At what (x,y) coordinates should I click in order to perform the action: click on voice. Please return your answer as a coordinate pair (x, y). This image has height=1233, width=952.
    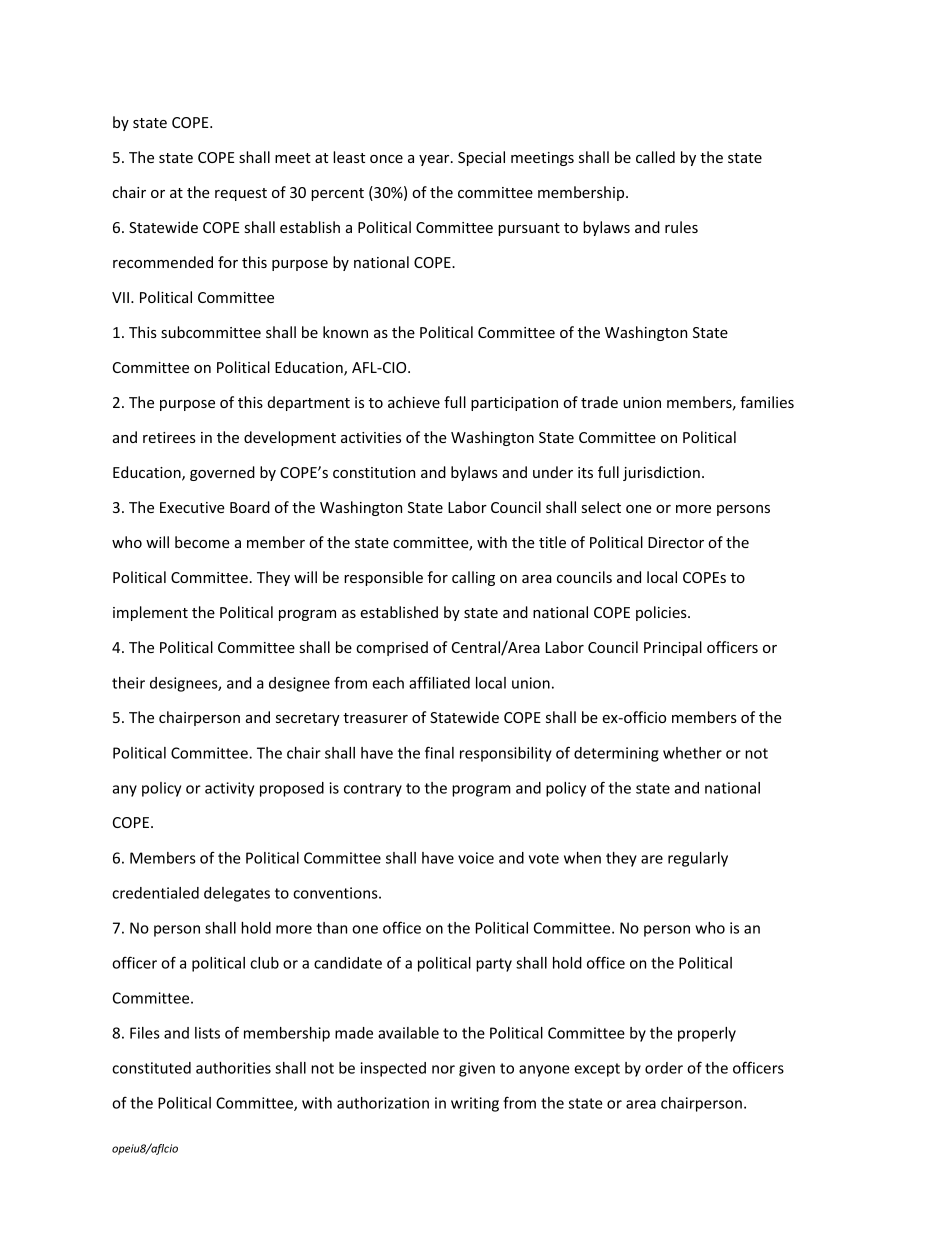
    Looking at the image, I should click on (476, 858).
